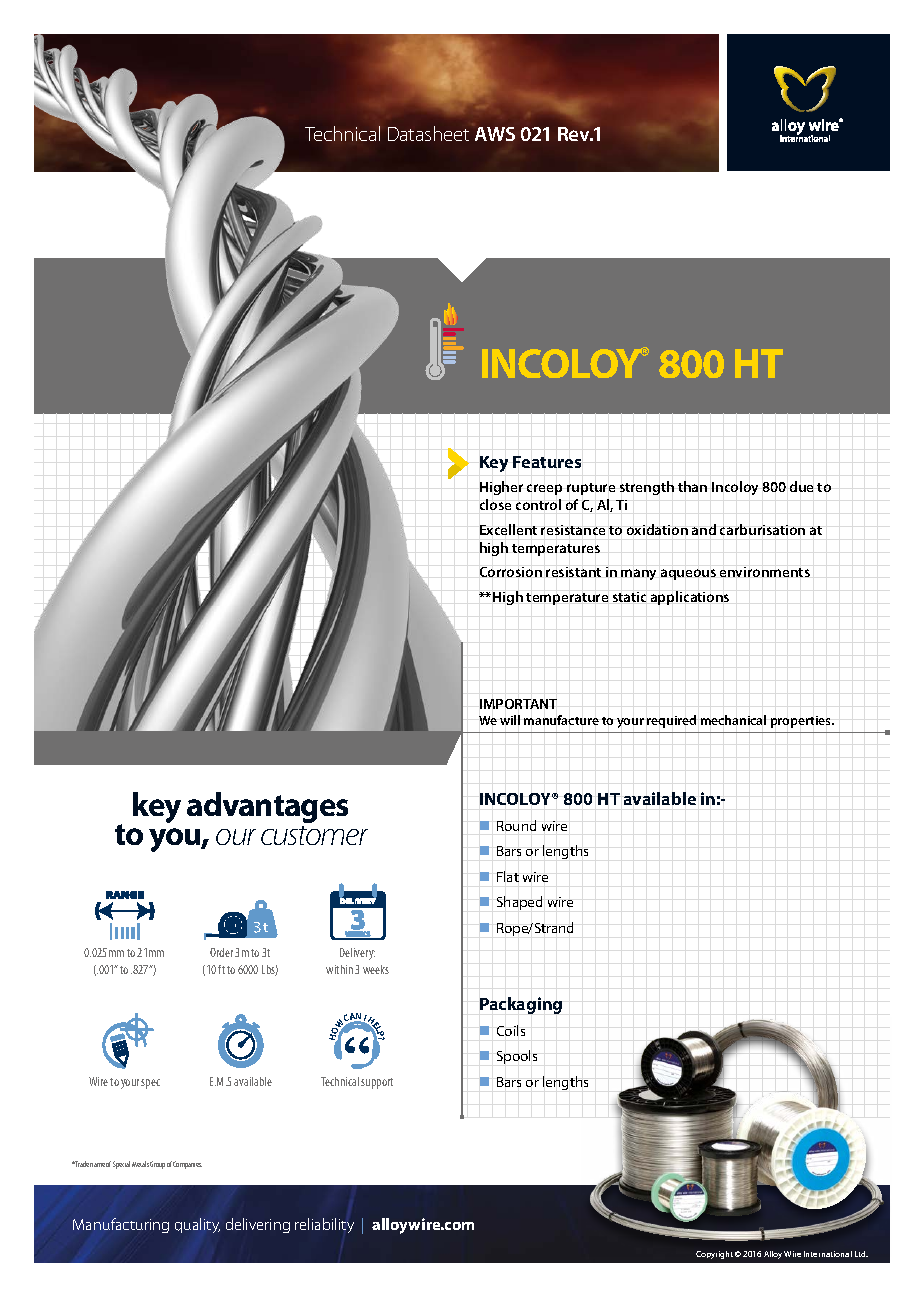  I want to click on AWS, so click(495, 134).
